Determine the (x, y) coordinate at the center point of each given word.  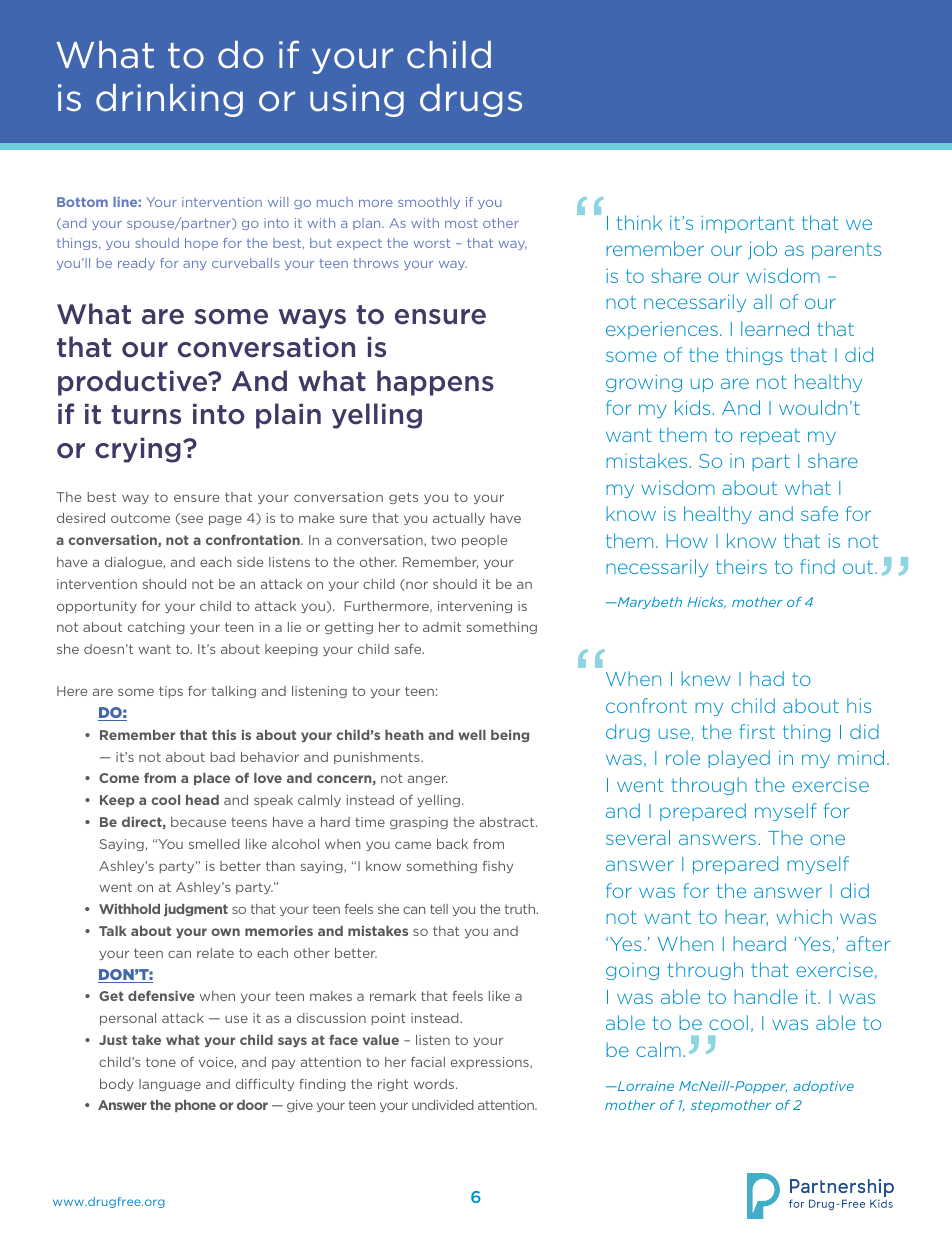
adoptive (823, 1087)
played (739, 759)
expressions (491, 1063)
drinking (169, 100)
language (170, 1085)
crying (138, 450)
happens (435, 383)
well (472, 735)
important (747, 224)
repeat (770, 437)
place (212, 779)
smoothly (429, 203)
